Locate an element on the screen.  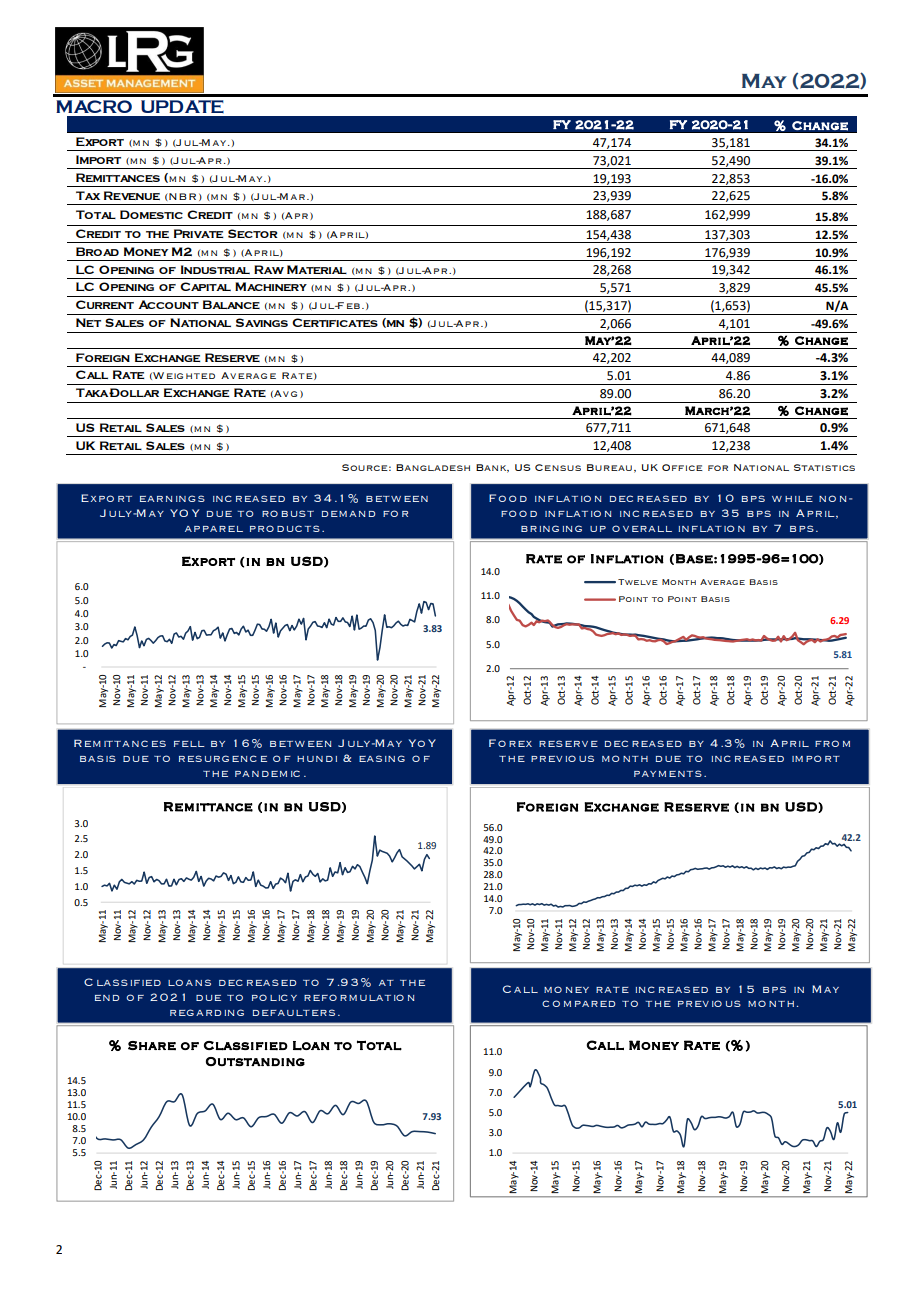
Outstanding is located at coordinates (255, 1061).
